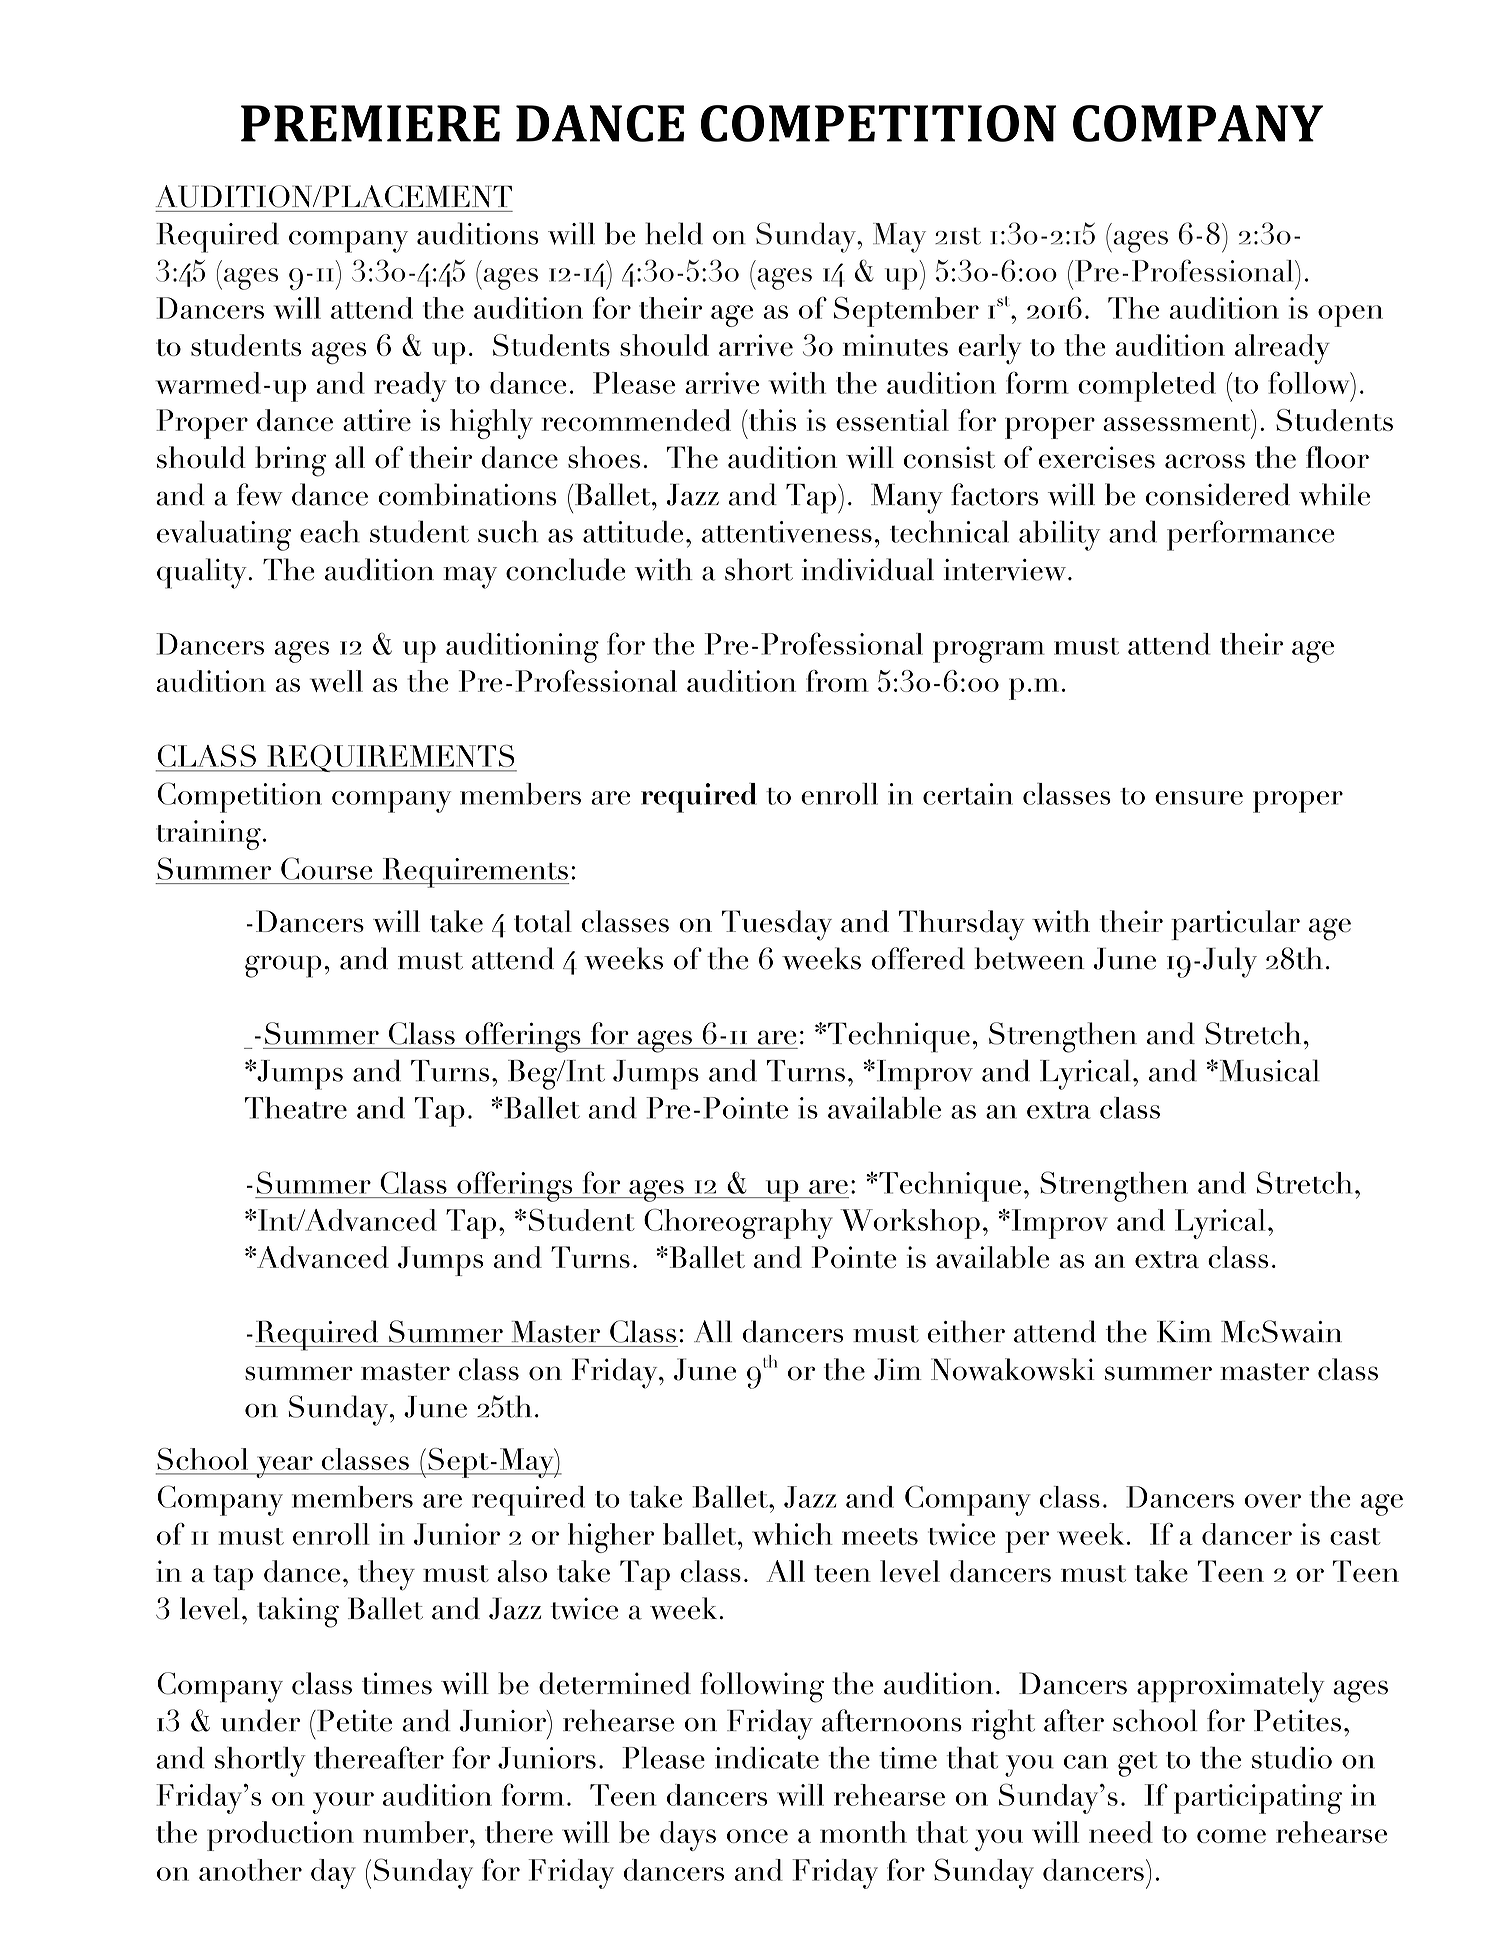  What do you see at coordinates (757, 1836) in the screenshot?
I see `once` at bounding box center [757, 1836].
